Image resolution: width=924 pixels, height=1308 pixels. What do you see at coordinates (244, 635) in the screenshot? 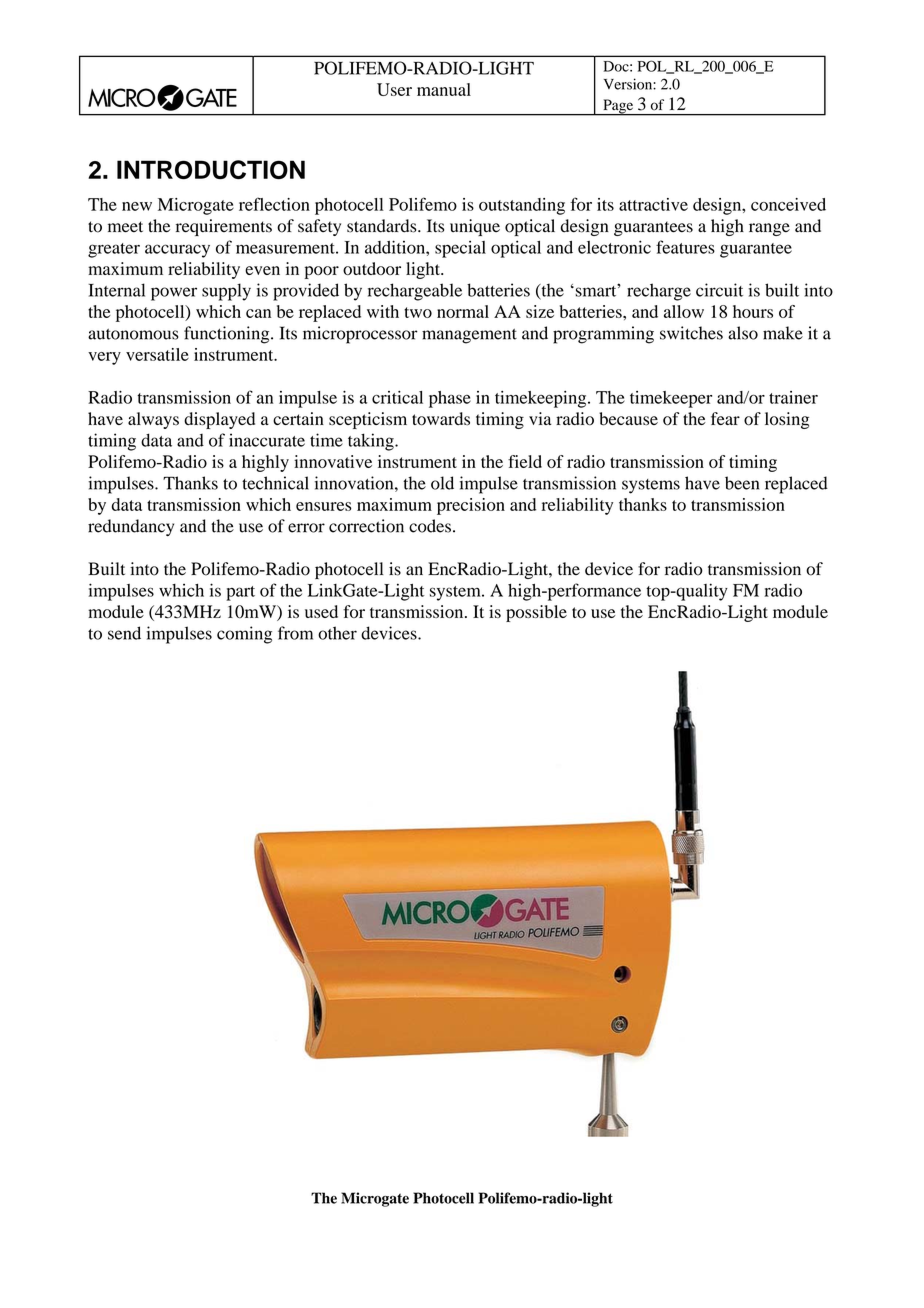
I see `coming` at bounding box center [244, 635].
